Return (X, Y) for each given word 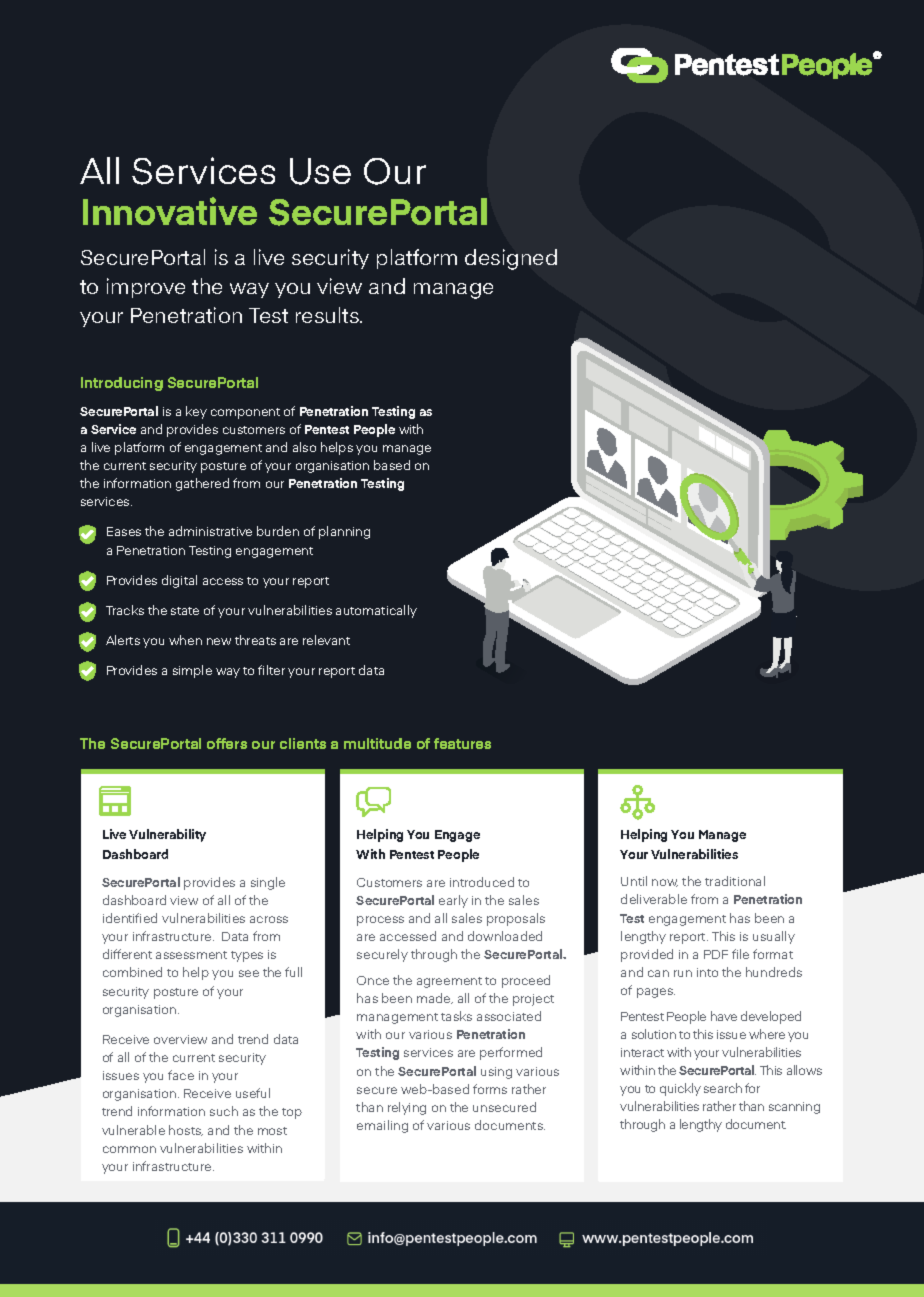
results (328, 315)
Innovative (170, 211)
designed (511, 259)
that (204, 1122)
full (293, 972)
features (462, 743)
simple (192, 671)
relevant (326, 640)
